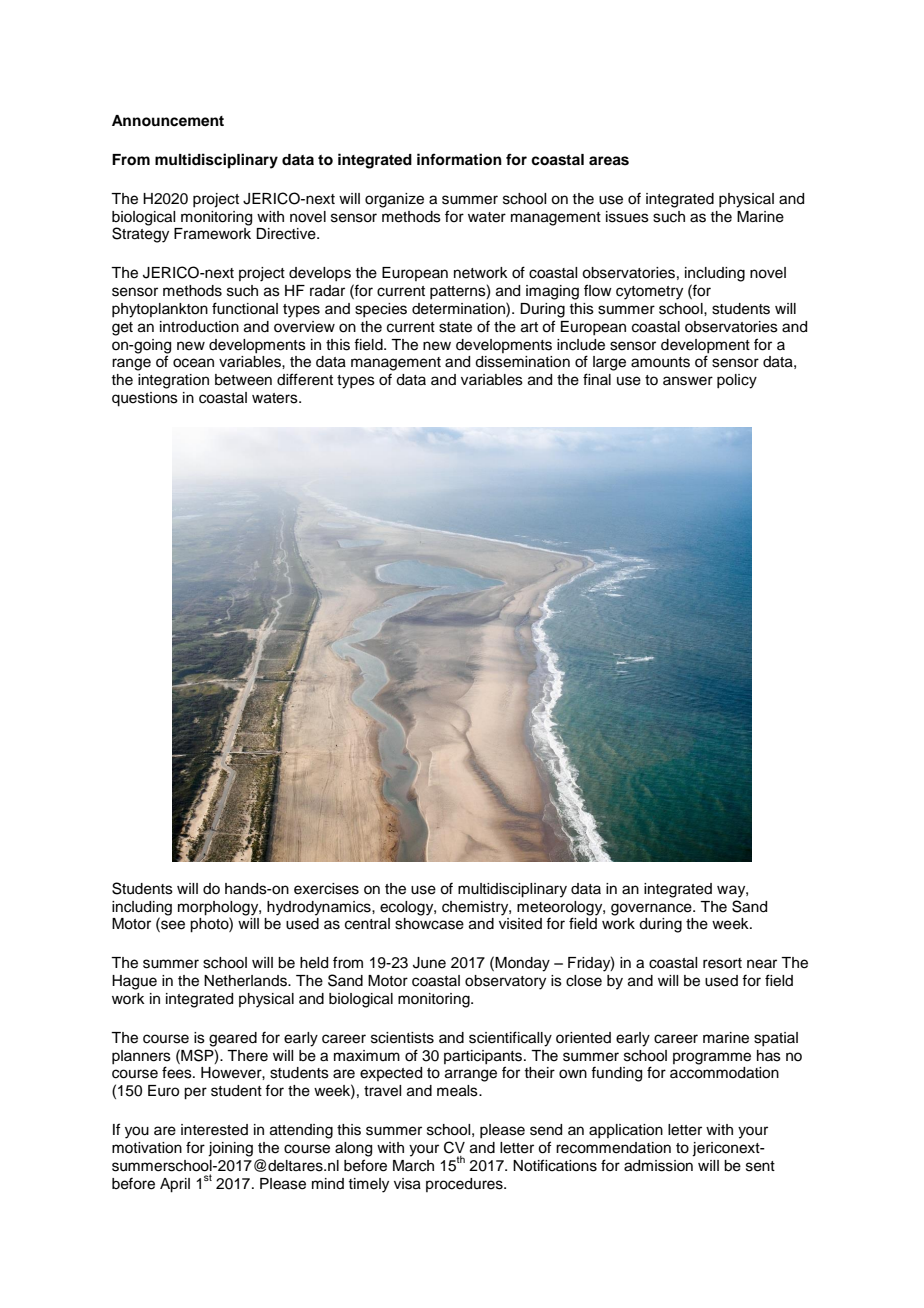  Describe the element at coordinates (652, 909) in the image. I see `governance` at that location.
